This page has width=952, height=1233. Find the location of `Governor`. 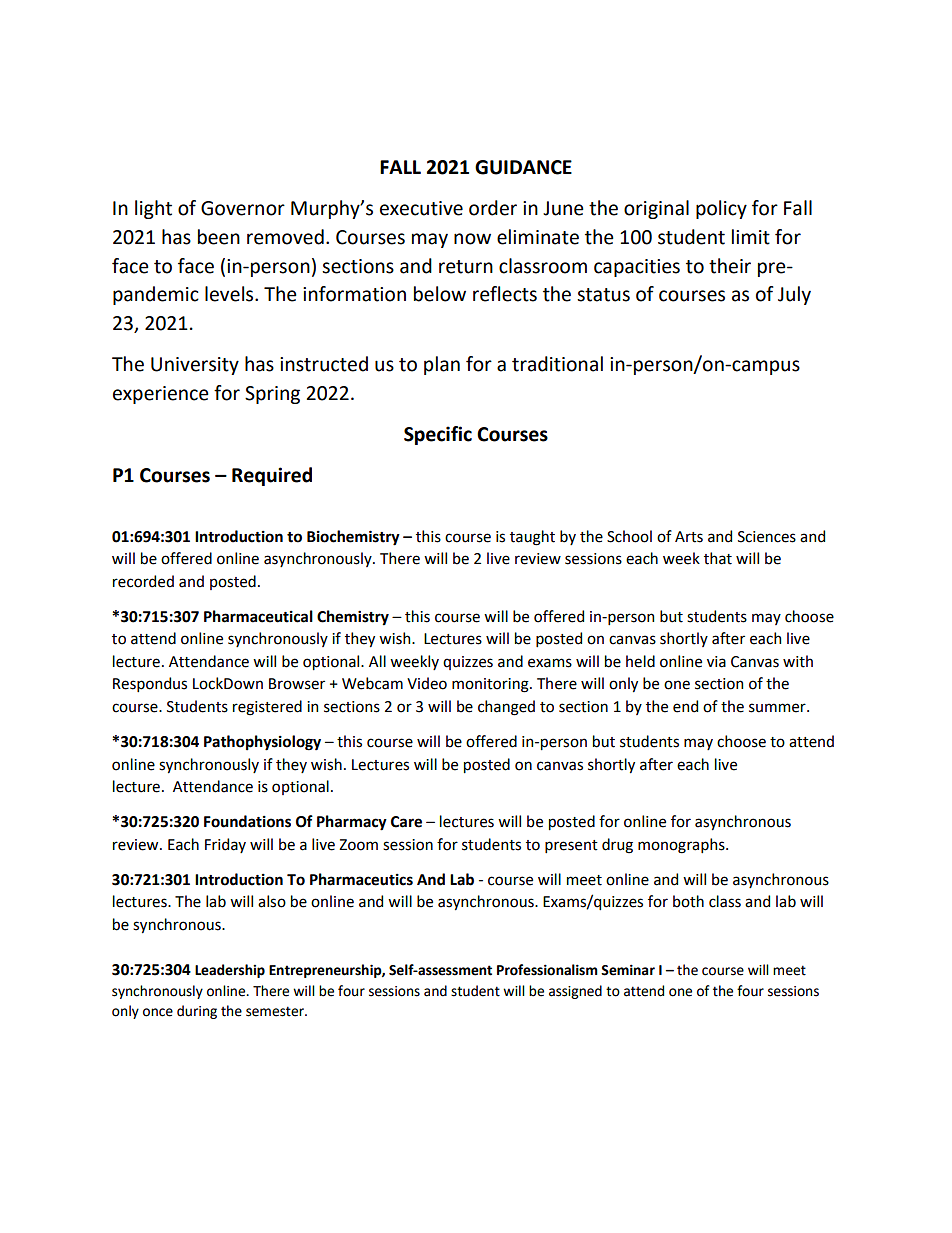

Governor is located at coordinates (243, 208).
